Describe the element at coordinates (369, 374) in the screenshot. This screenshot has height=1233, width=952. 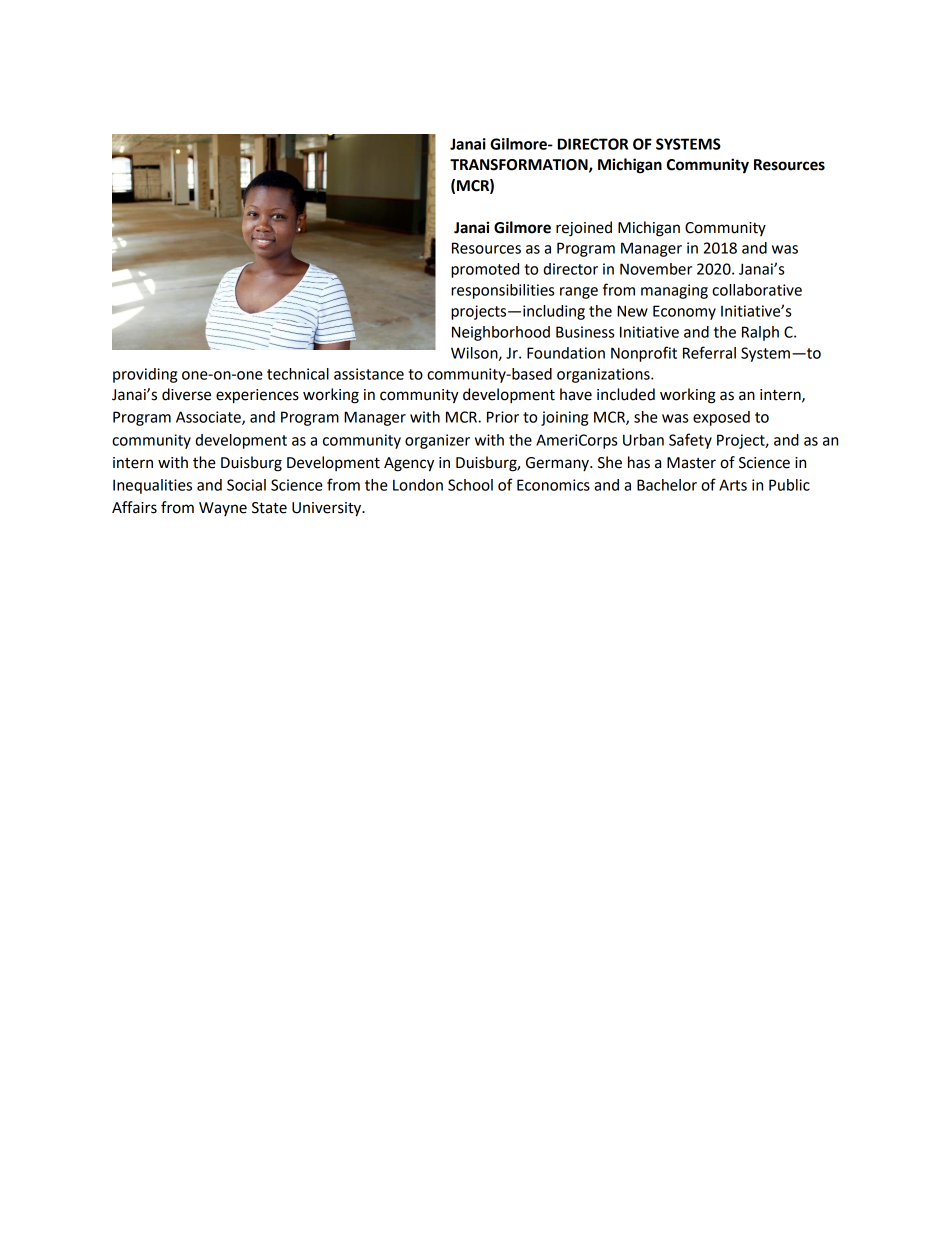
I see `assistance` at that location.
